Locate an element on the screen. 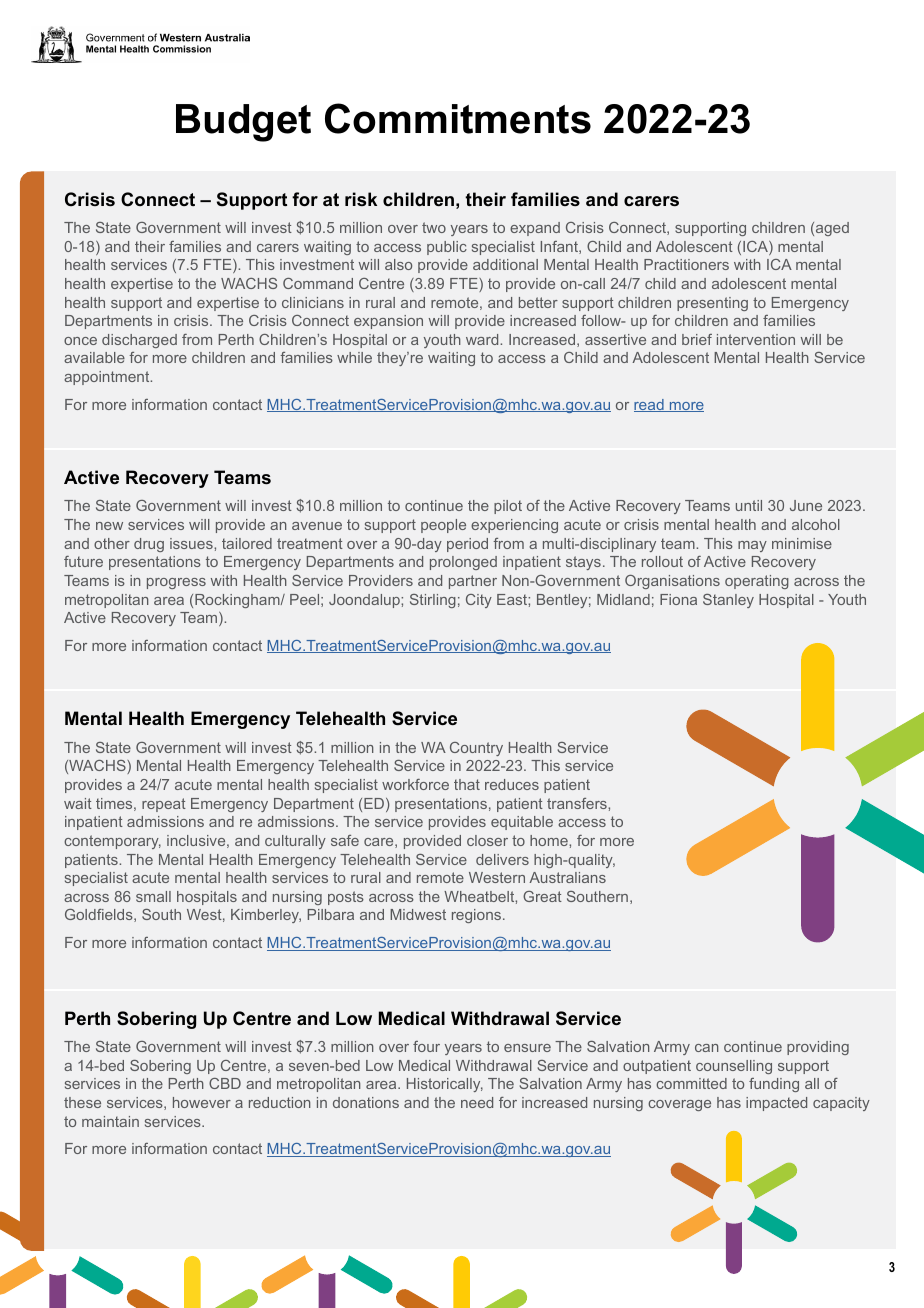  Stanley is located at coordinates (728, 601).
